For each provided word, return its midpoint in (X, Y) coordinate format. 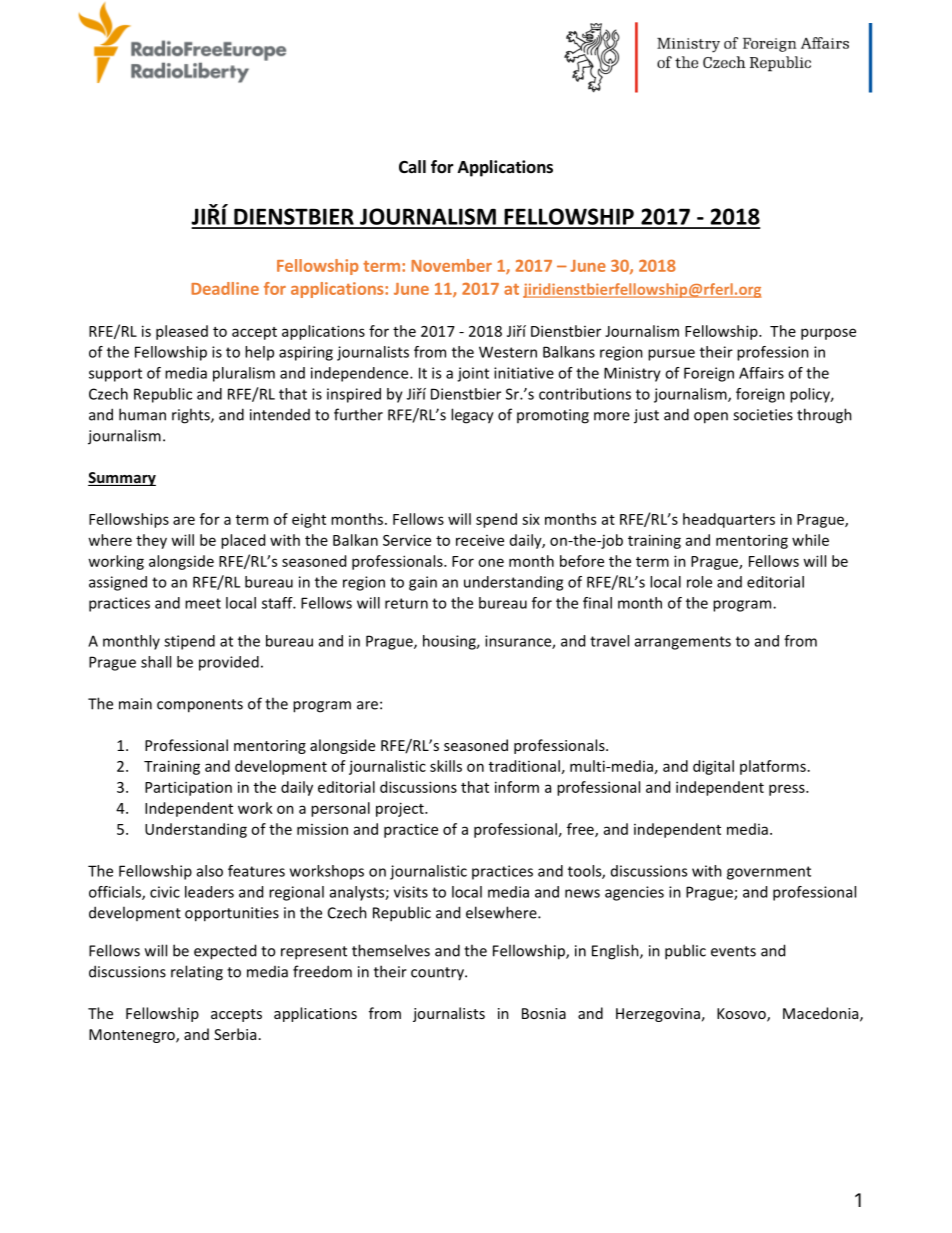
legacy (472, 416)
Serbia (235, 1034)
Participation (188, 788)
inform (517, 787)
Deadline (225, 288)
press (788, 790)
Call (412, 166)
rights (192, 416)
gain (423, 583)
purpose (828, 334)
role (699, 582)
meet (203, 603)
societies (763, 415)
